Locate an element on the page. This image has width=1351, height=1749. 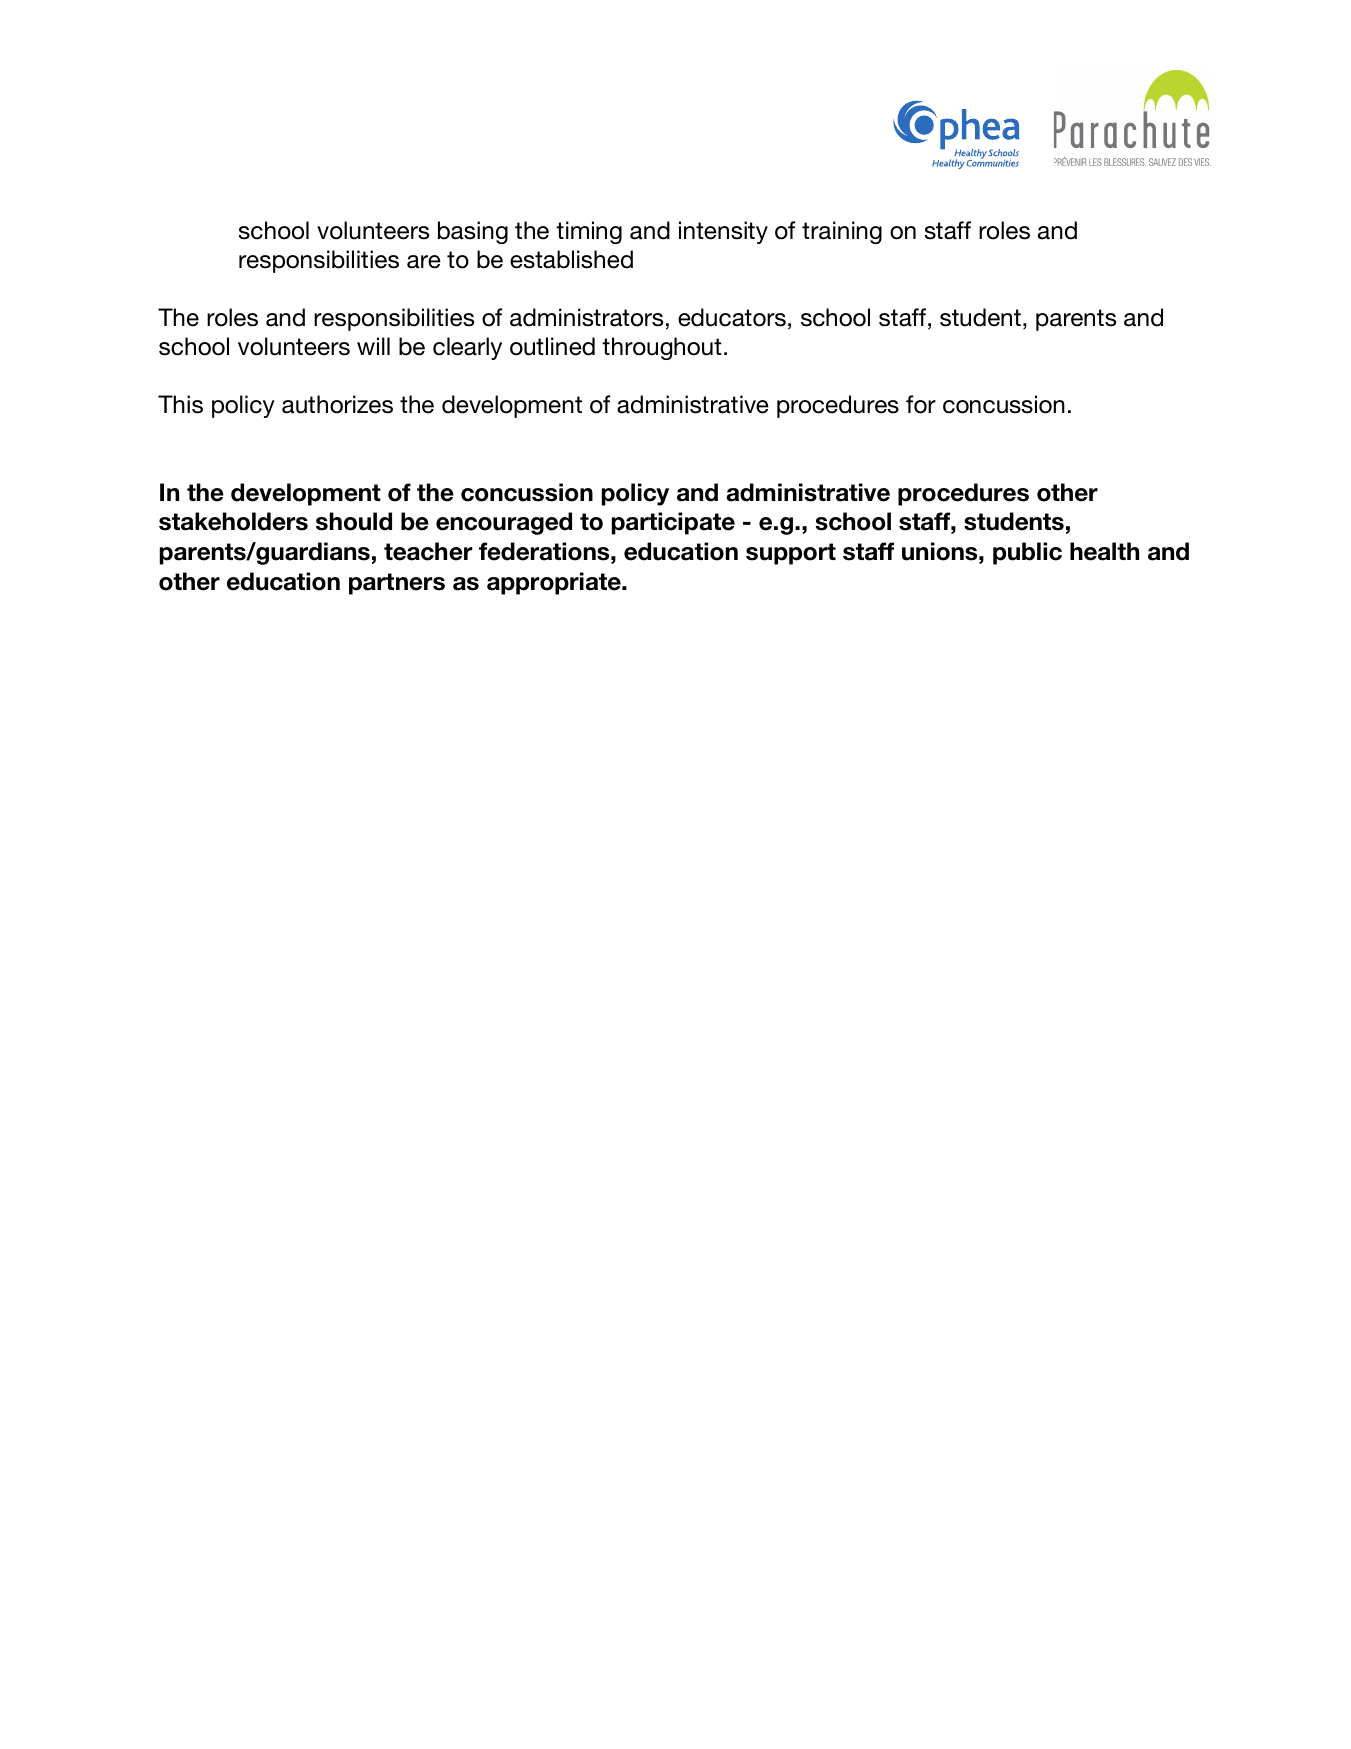
administrators is located at coordinates (586, 317).
